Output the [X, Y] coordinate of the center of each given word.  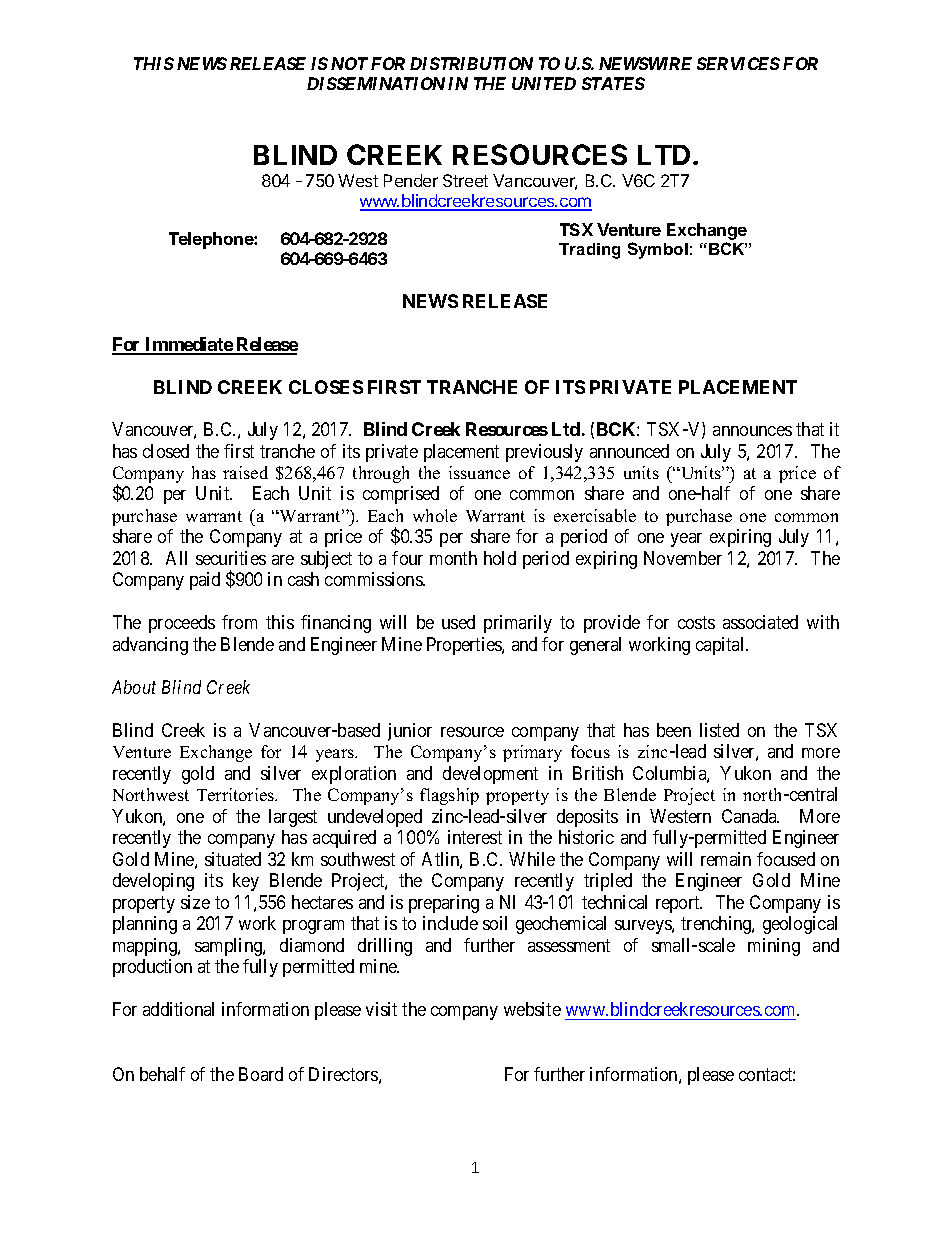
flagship [449, 796]
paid [205, 581]
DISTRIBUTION [471, 63]
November [683, 558]
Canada [750, 816]
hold [500, 558]
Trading [589, 251]
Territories [237, 794]
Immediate [188, 345]
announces [752, 431]
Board [261, 1074]
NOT [349, 63]
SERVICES [738, 63]
